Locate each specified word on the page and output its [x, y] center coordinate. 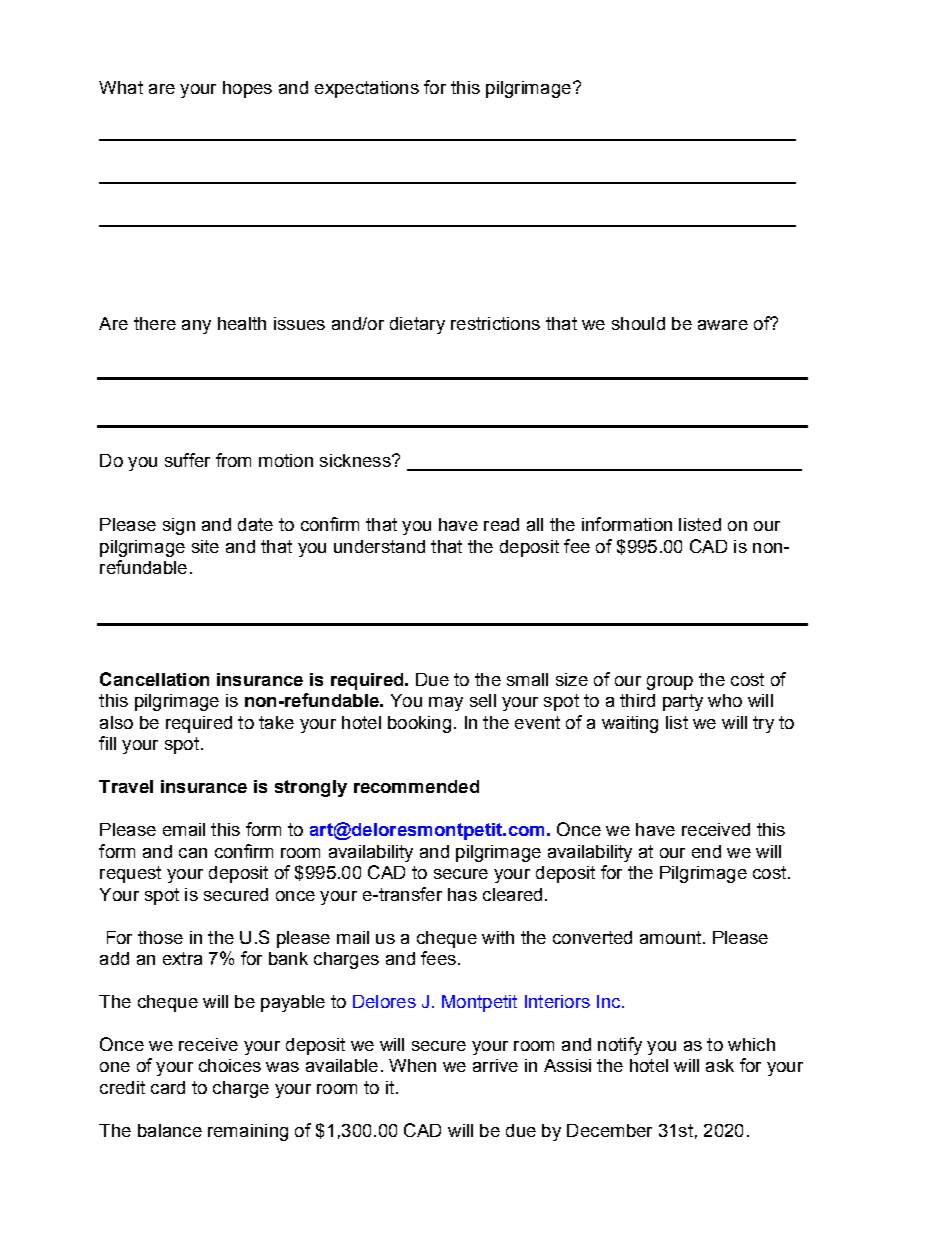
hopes [247, 89]
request [130, 874]
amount [672, 937]
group [670, 683]
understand [379, 546]
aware [723, 325]
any [196, 327]
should [638, 323]
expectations [367, 89]
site [205, 546]
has [462, 894]
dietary [417, 325]
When [412, 1065]
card [168, 1087]
